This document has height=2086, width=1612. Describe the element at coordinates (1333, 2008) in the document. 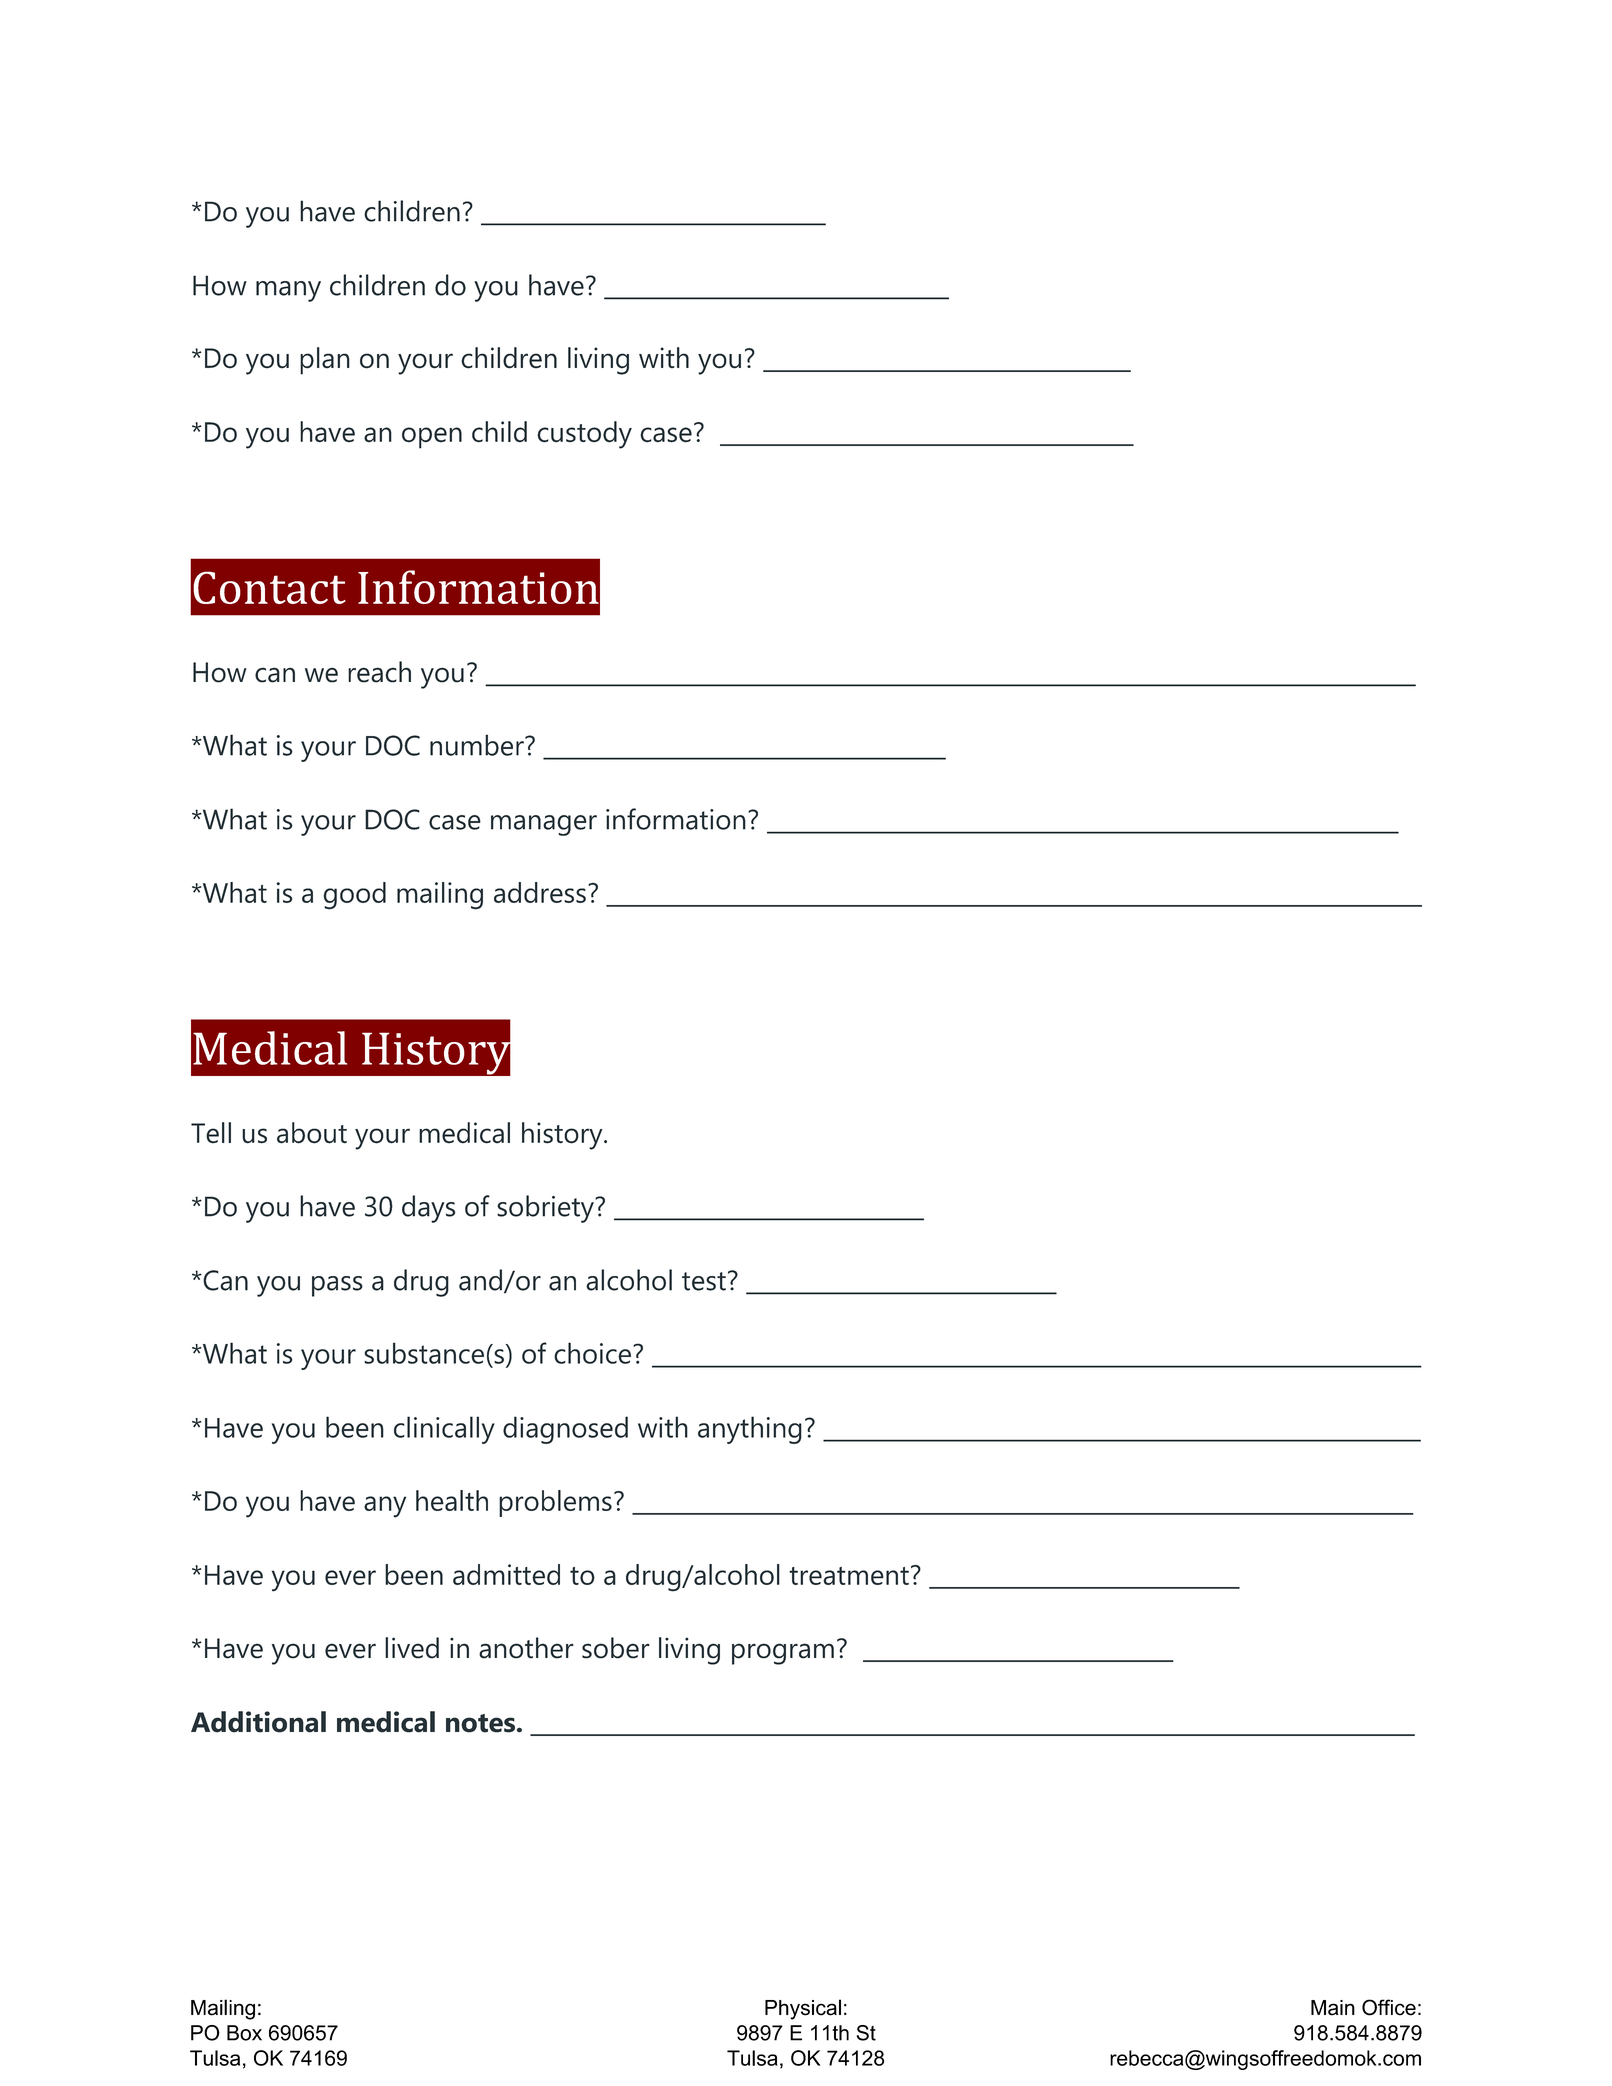

I see `Main` at that location.
